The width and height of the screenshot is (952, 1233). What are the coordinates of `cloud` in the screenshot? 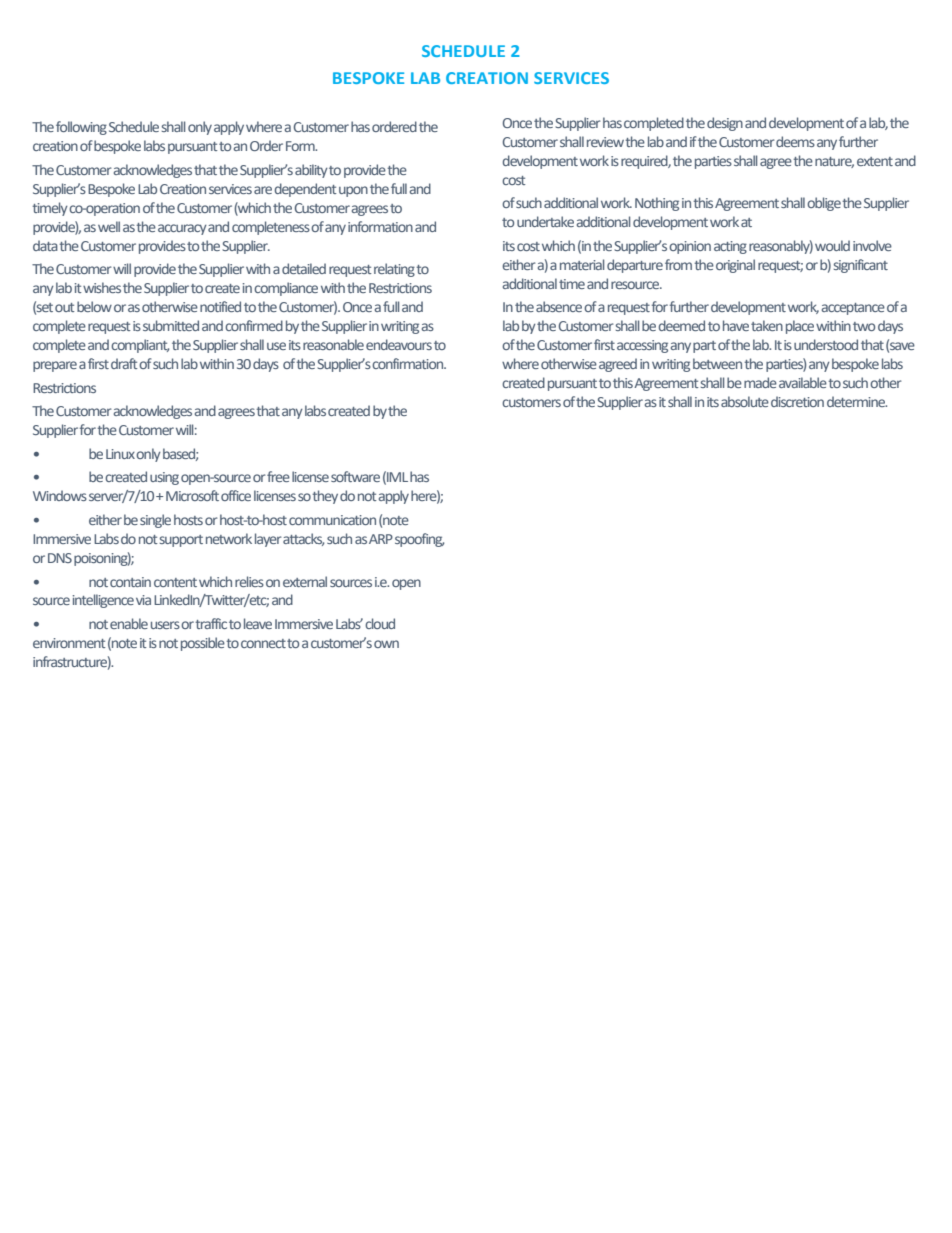 It's located at (380, 623).
